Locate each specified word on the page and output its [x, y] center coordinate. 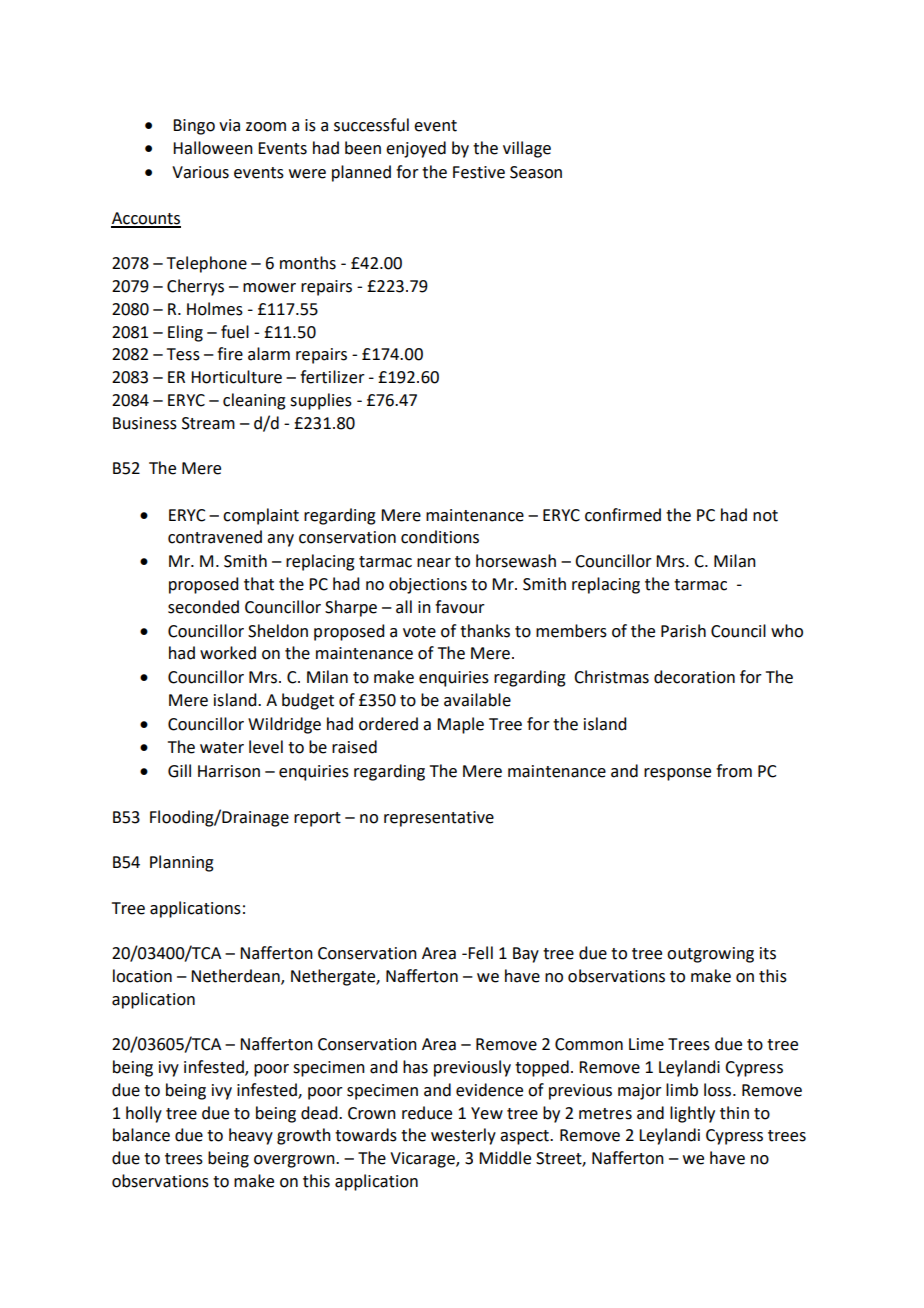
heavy [251, 1136]
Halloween [213, 148]
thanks [485, 631]
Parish [683, 631]
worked [228, 653]
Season [536, 172]
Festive [479, 172]
